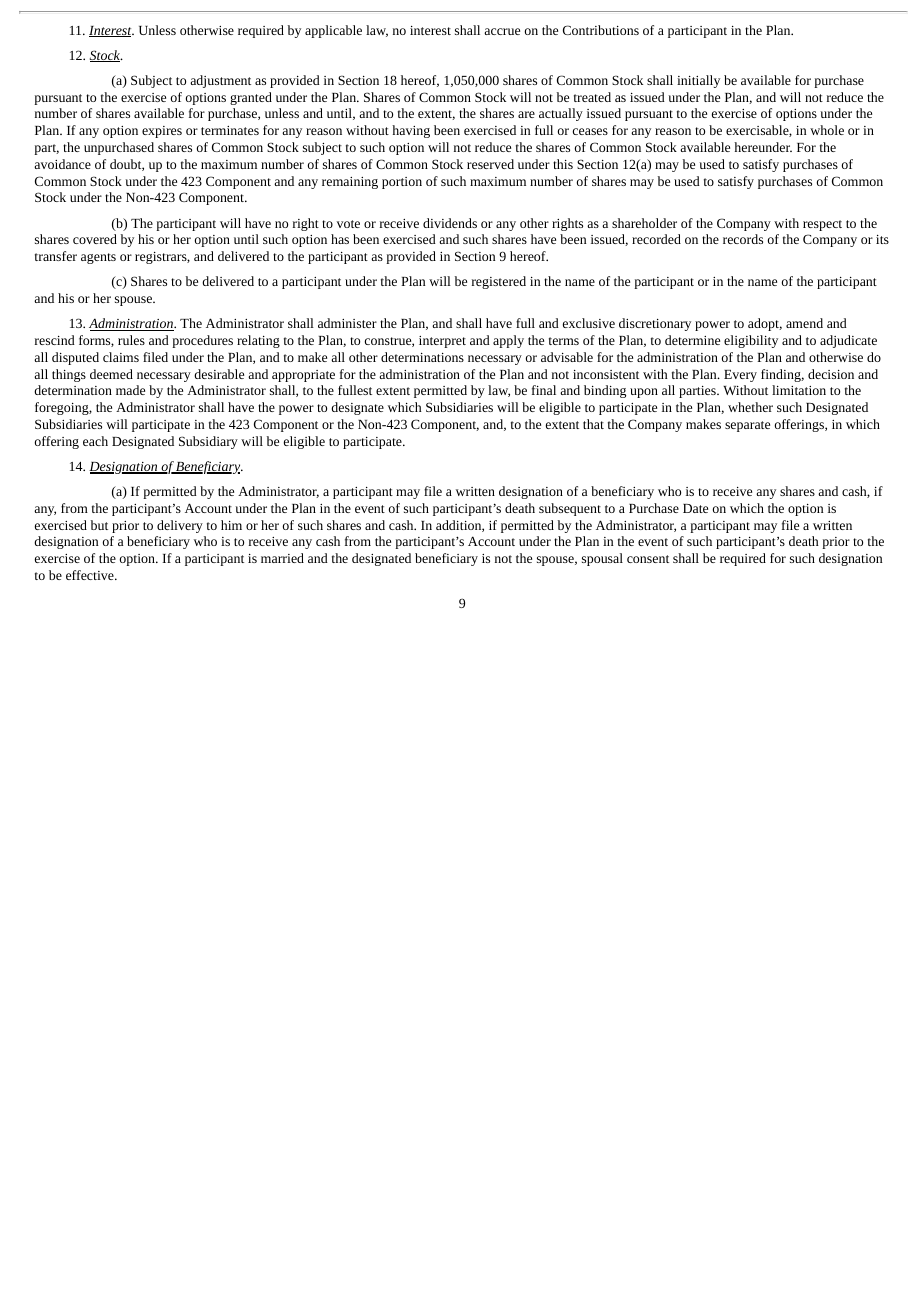 The height and width of the document is (1308, 924). I want to click on initially, so click(698, 81).
